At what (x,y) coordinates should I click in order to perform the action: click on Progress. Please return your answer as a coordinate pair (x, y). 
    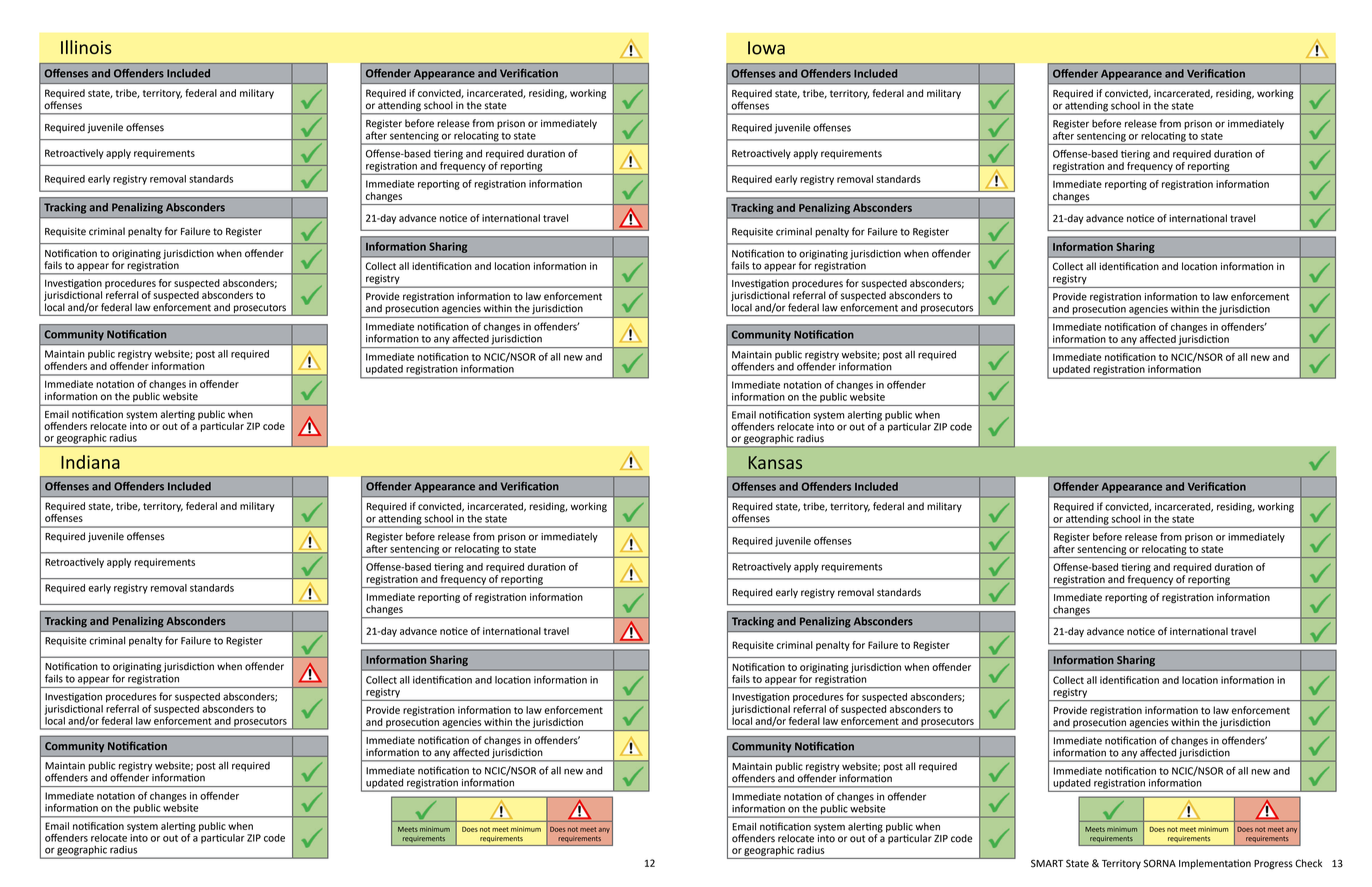
    Looking at the image, I should click on (1273, 865).
